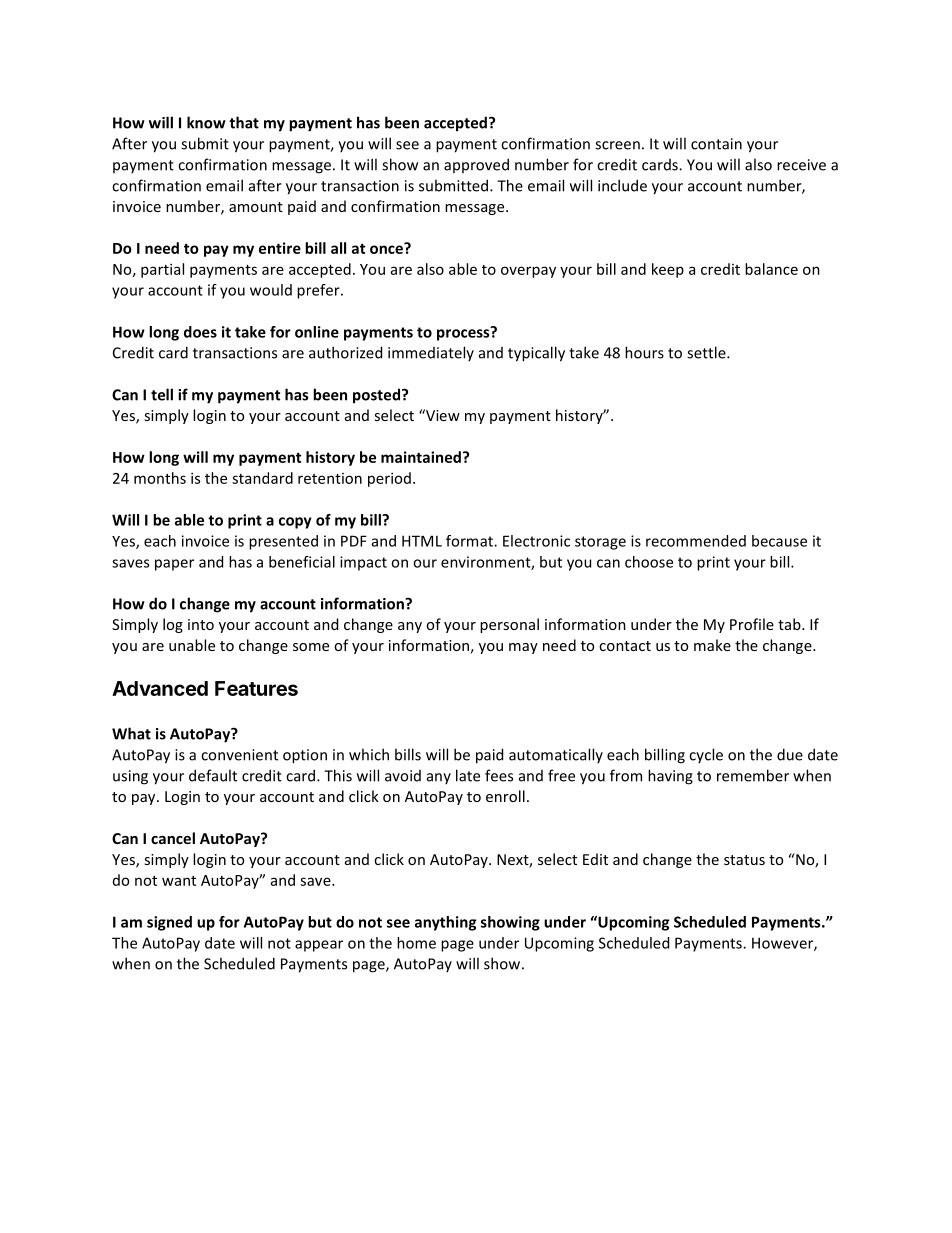 This document has height=1233, width=952. I want to click on approved, so click(476, 165).
